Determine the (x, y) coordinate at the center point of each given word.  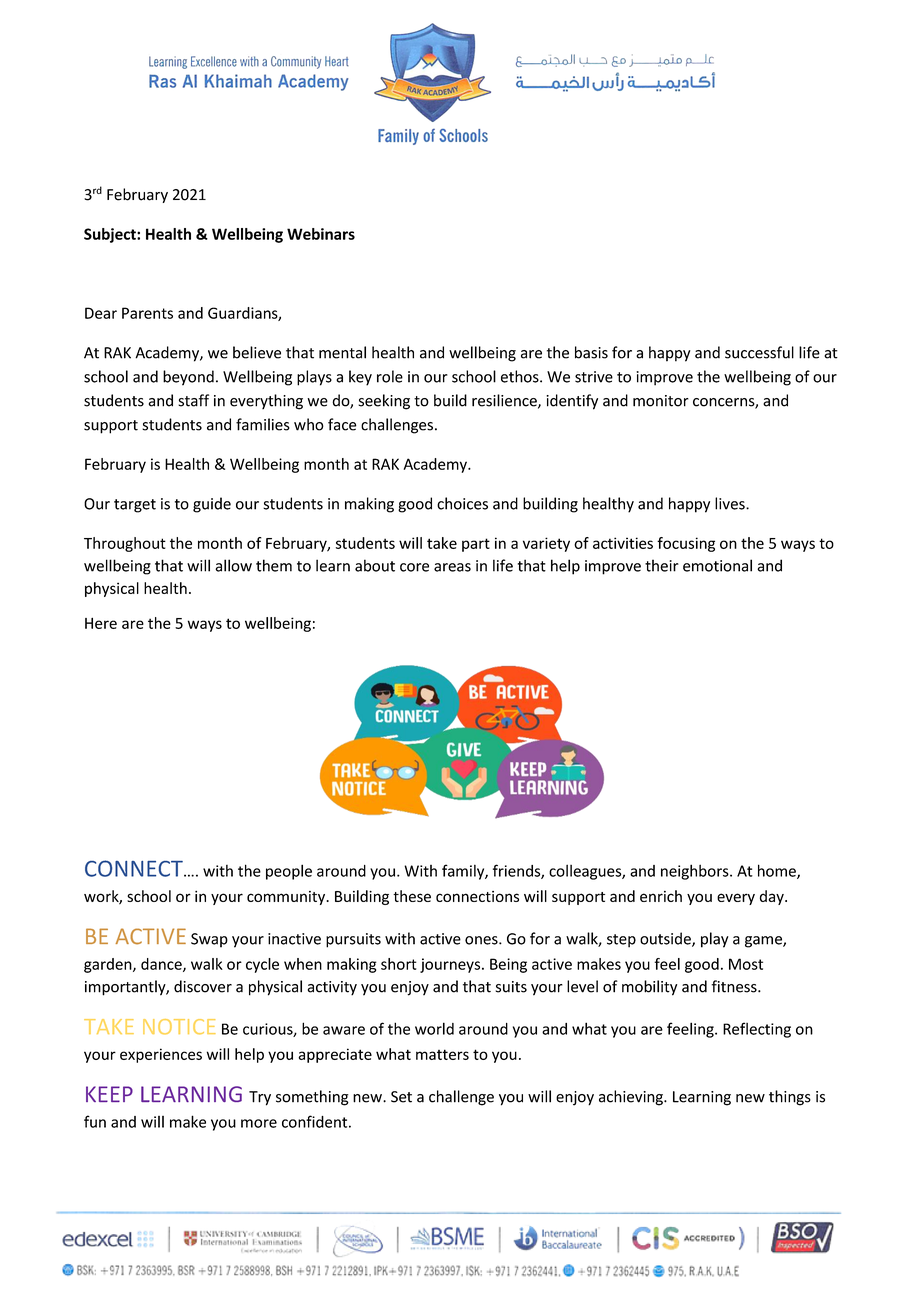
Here (101, 623)
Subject (111, 235)
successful (759, 352)
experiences (161, 1055)
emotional (717, 565)
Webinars (321, 234)
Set (401, 1097)
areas (452, 567)
